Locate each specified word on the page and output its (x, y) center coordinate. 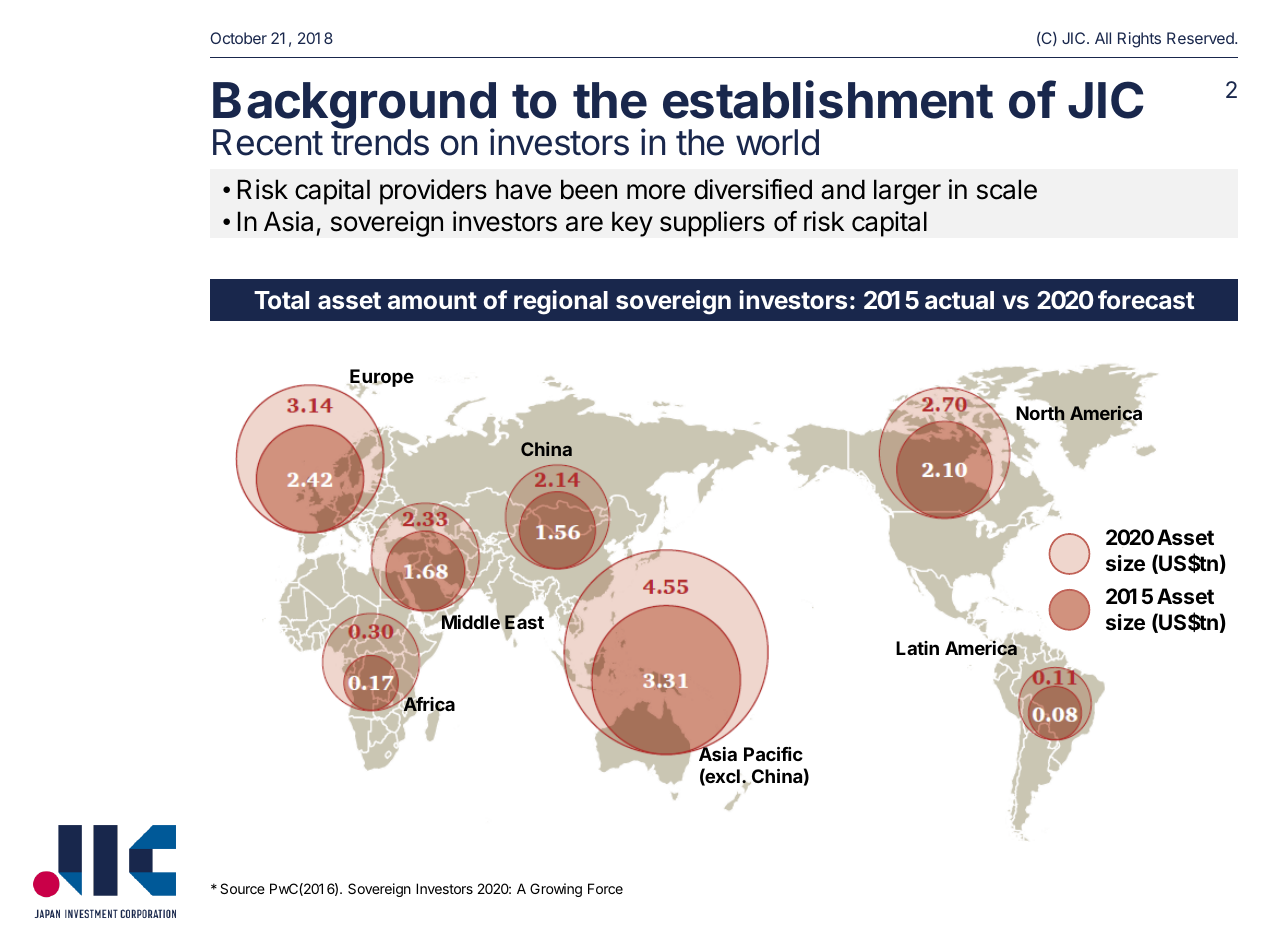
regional (561, 302)
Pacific (773, 754)
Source (242, 888)
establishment (828, 100)
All (1103, 38)
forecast (1146, 299)
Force (605, 888)
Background (354, 107)
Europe (381, 379)
